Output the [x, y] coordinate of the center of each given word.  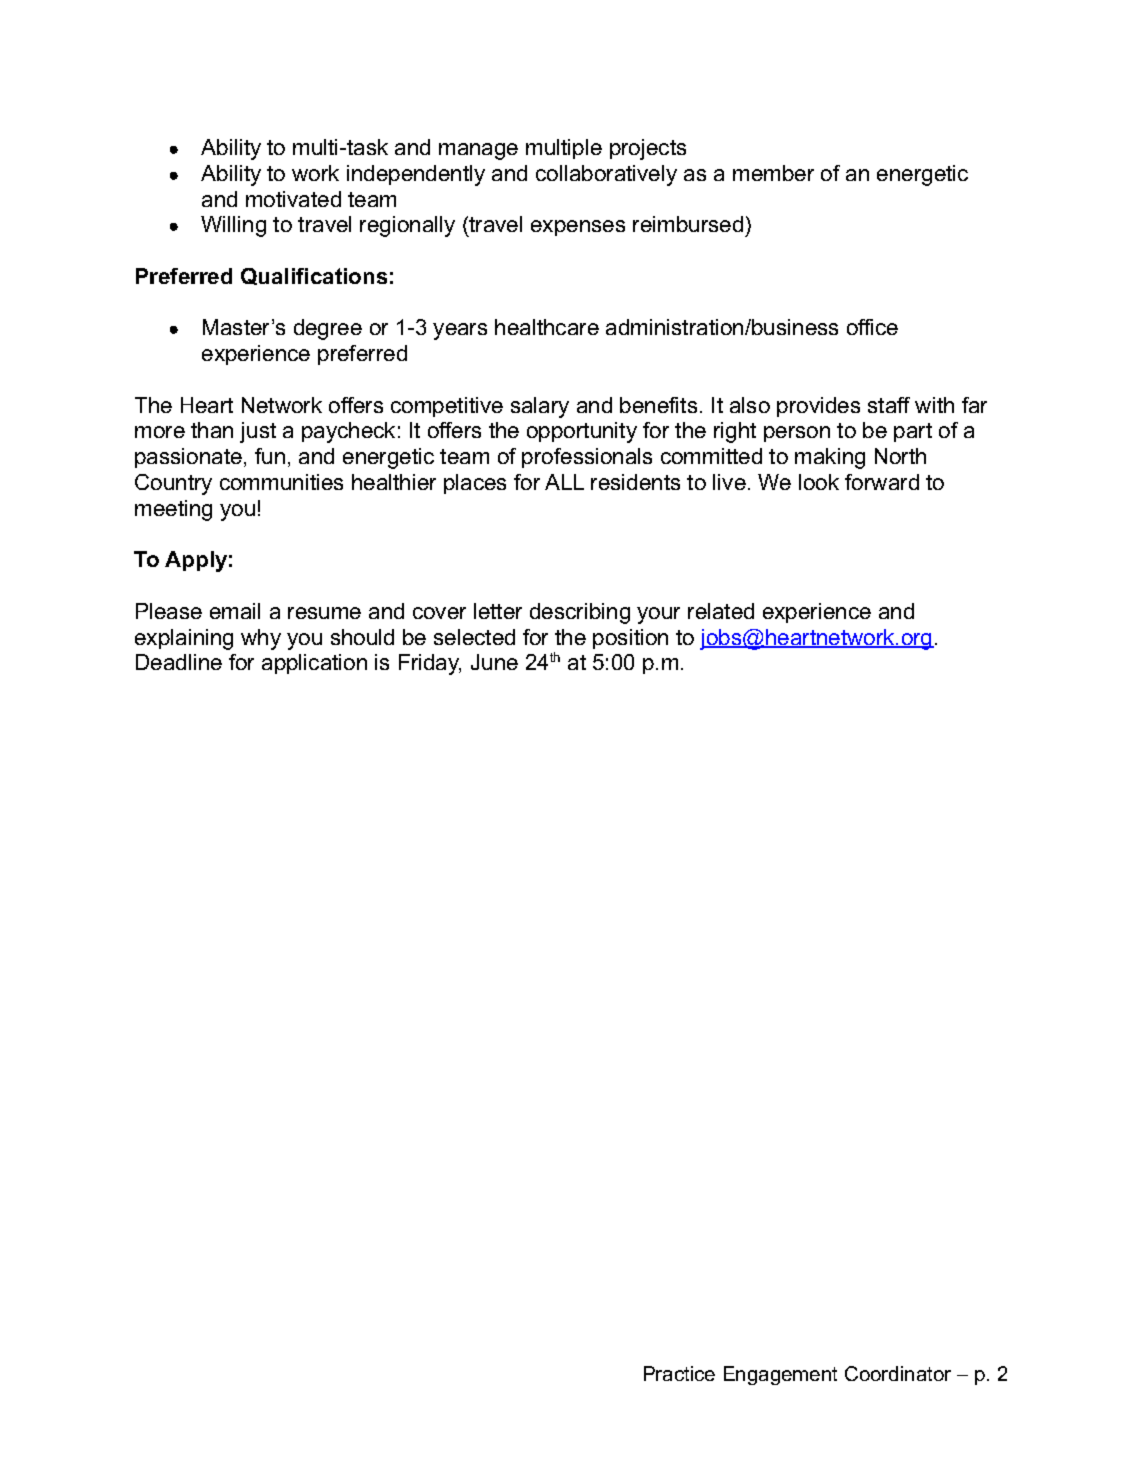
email [235, 611]
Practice [679, 1373]
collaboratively [606, 175]
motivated [293, 199]
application [314, 664]
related [721, 611]
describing [580, 613]
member [773, 173]
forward [882, 482]
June [494, 662]
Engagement [780, 1375]
